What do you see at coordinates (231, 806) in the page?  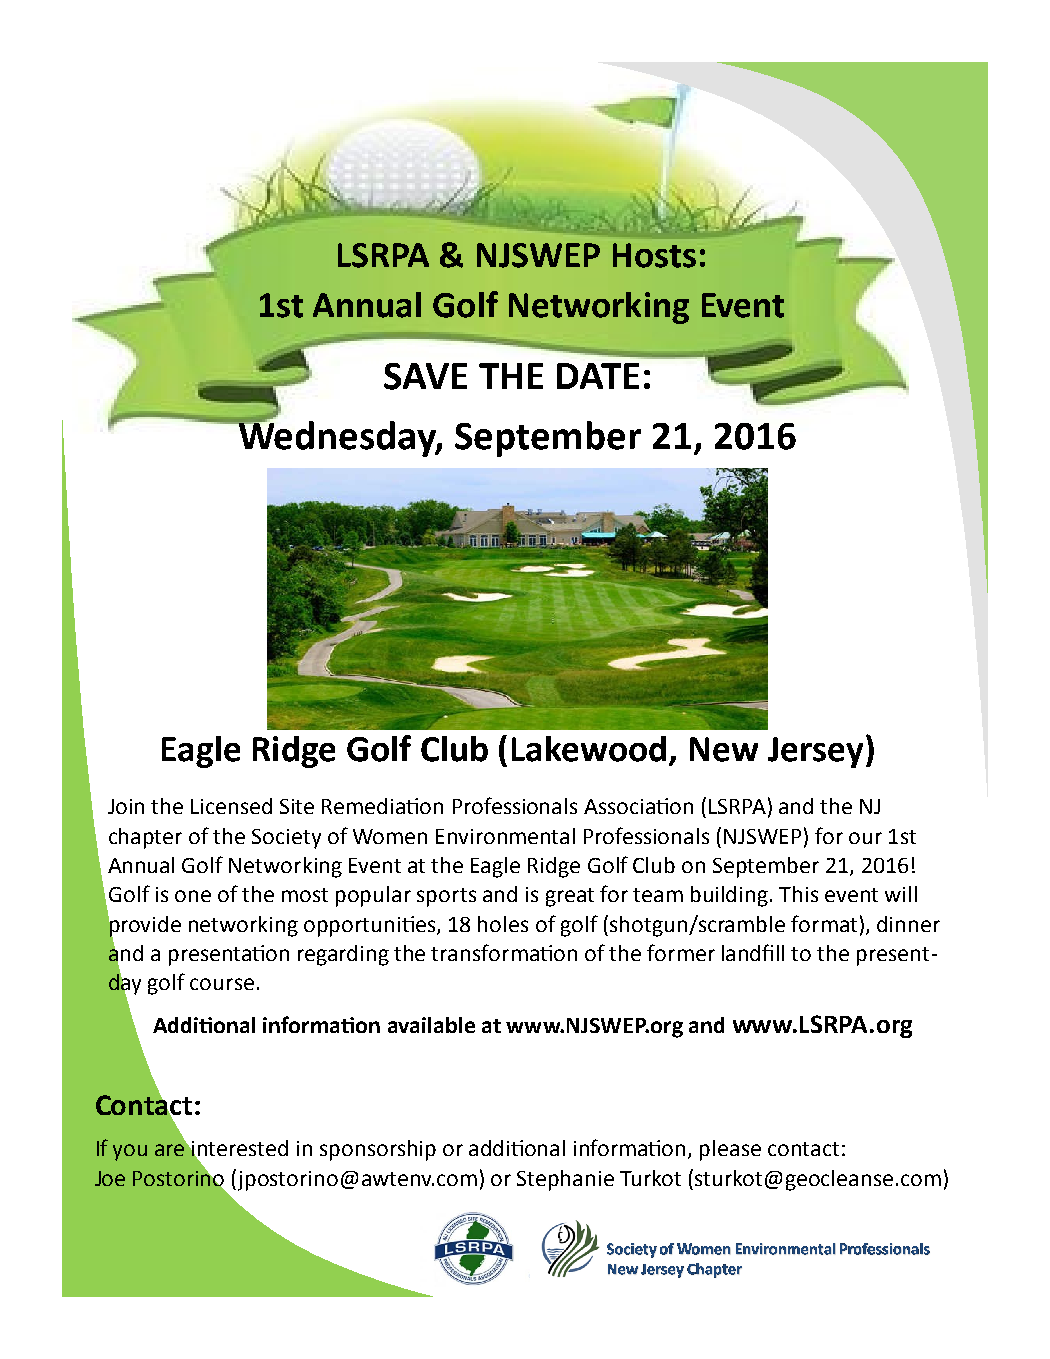 I see `Licensed` at bounding box center [231, 806].
